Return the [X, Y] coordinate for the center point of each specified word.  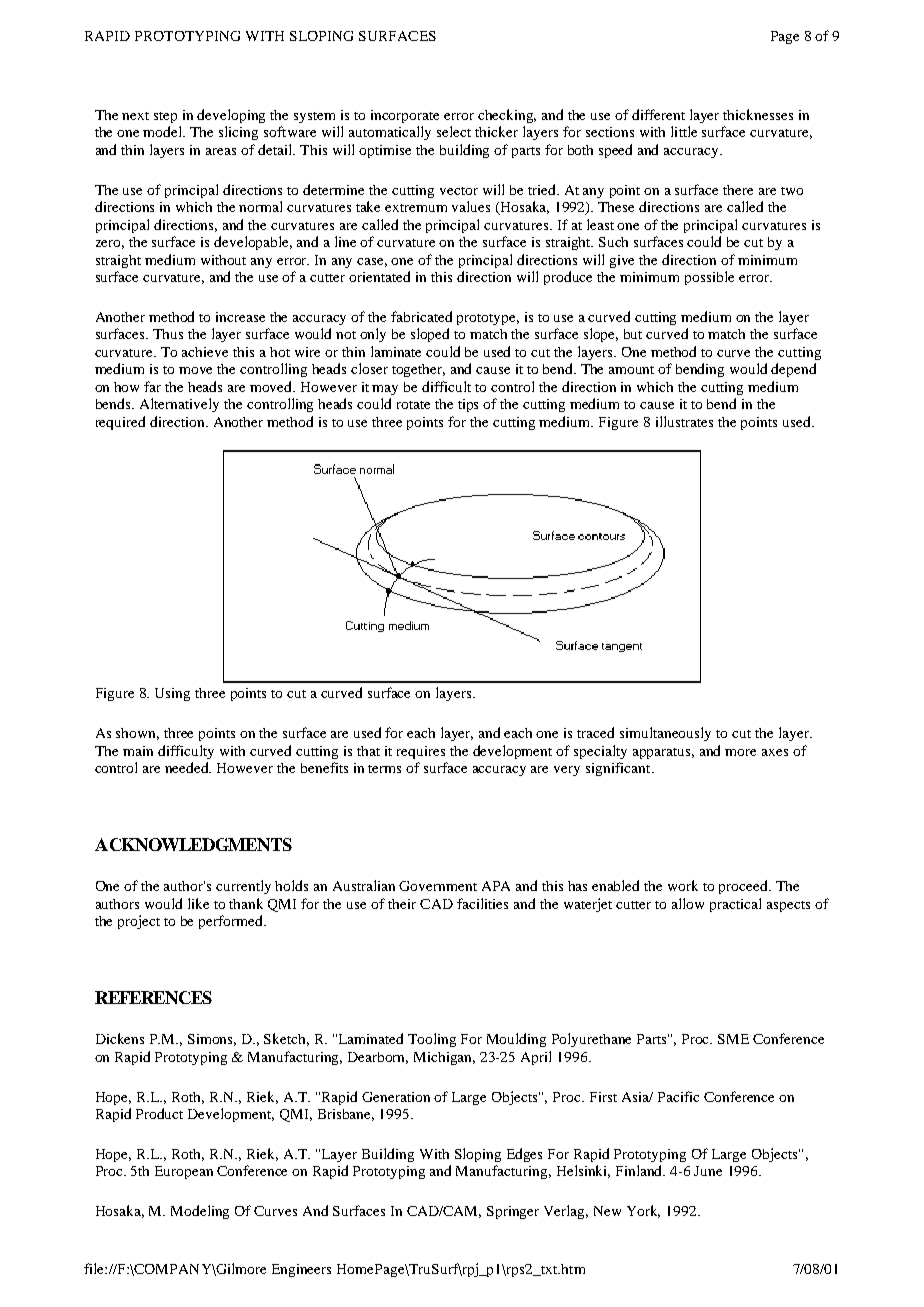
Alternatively [179, 405]
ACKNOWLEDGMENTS [193, 844]
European [184, 1172]
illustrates [684, 421]
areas [221, 151]
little [684, 131]
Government [438, 886]
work [683, 885]
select [454, 131]
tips [468, 405]
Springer [513, 1212]
